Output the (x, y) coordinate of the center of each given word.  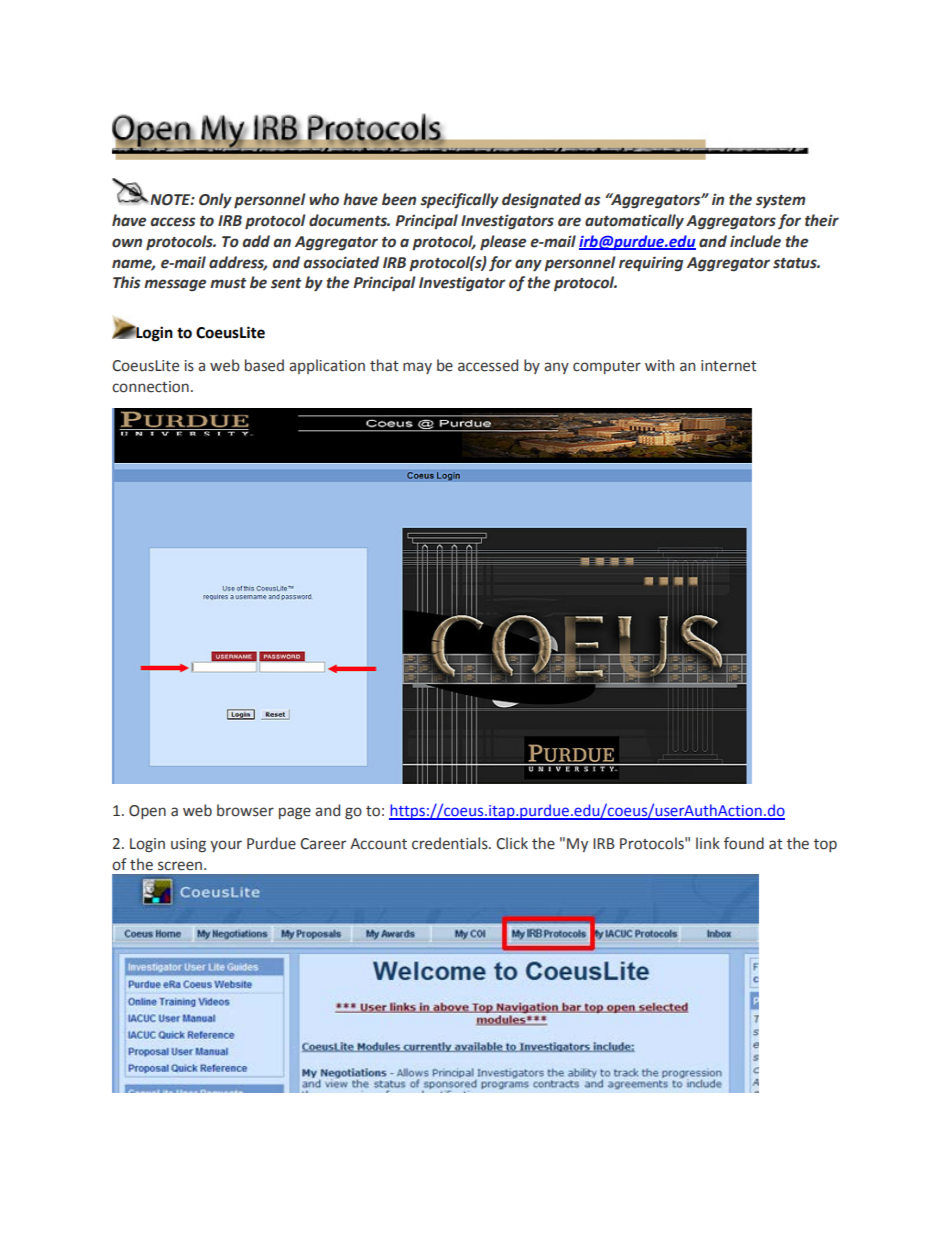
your (226, 846)
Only (215, 200)
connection (150, 387)
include (755, 241)
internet (729, 366)
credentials (451, 843)
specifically (459, 200)
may (417, 368)
